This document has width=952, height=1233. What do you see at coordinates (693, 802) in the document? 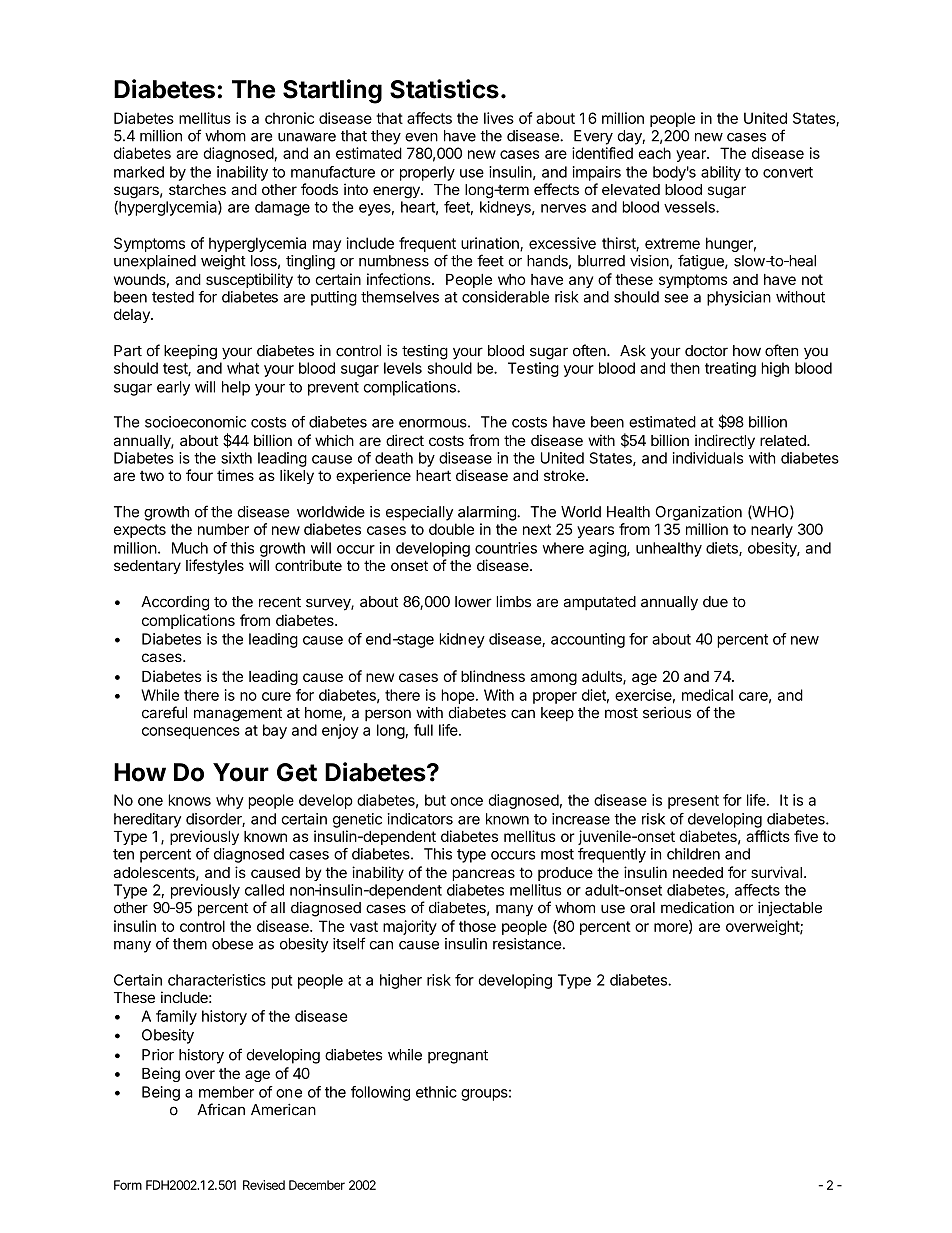
I see `present` at bounding box center [693, 802].
